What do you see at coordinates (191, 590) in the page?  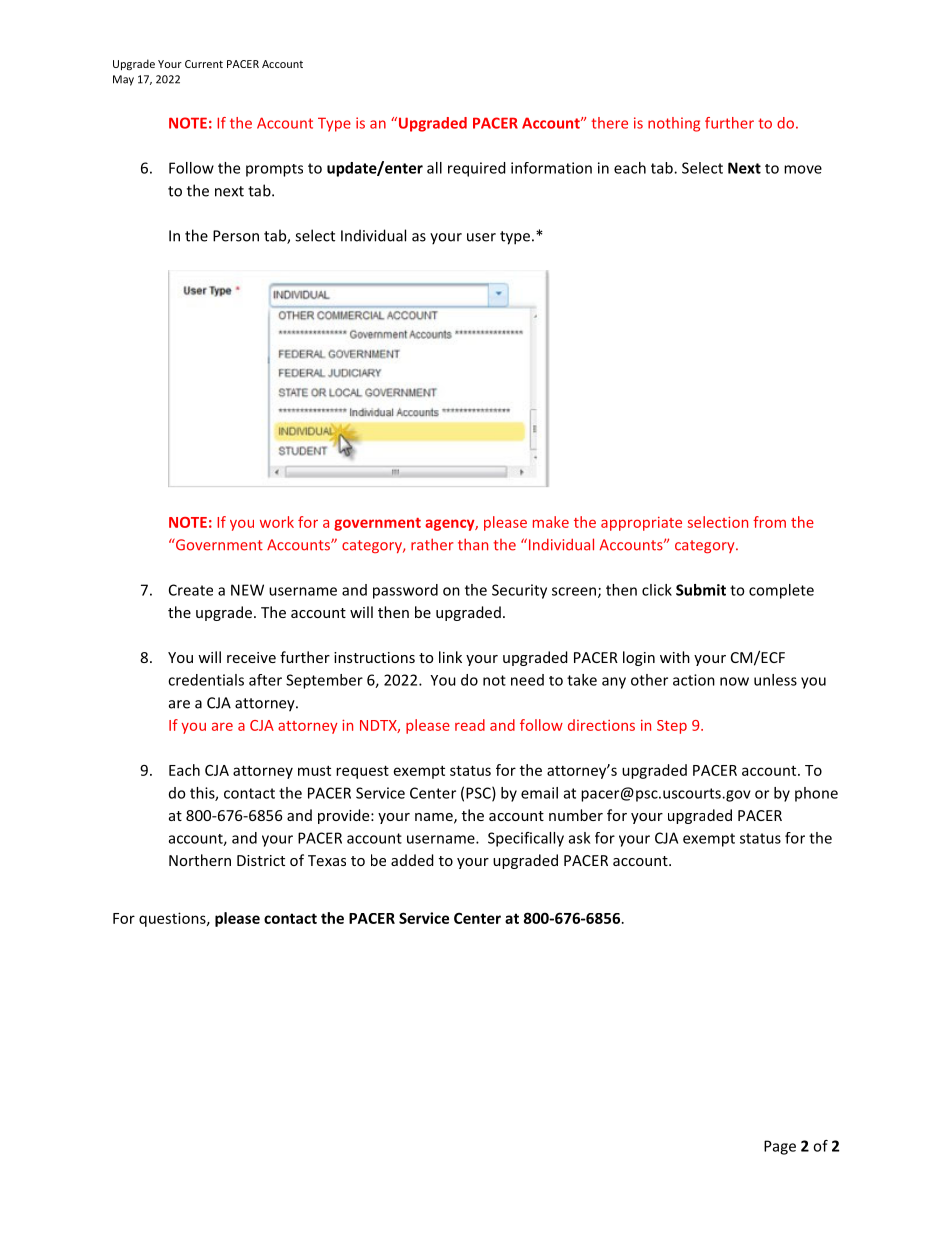 I see `Create` at bounding box center [191, 590].
